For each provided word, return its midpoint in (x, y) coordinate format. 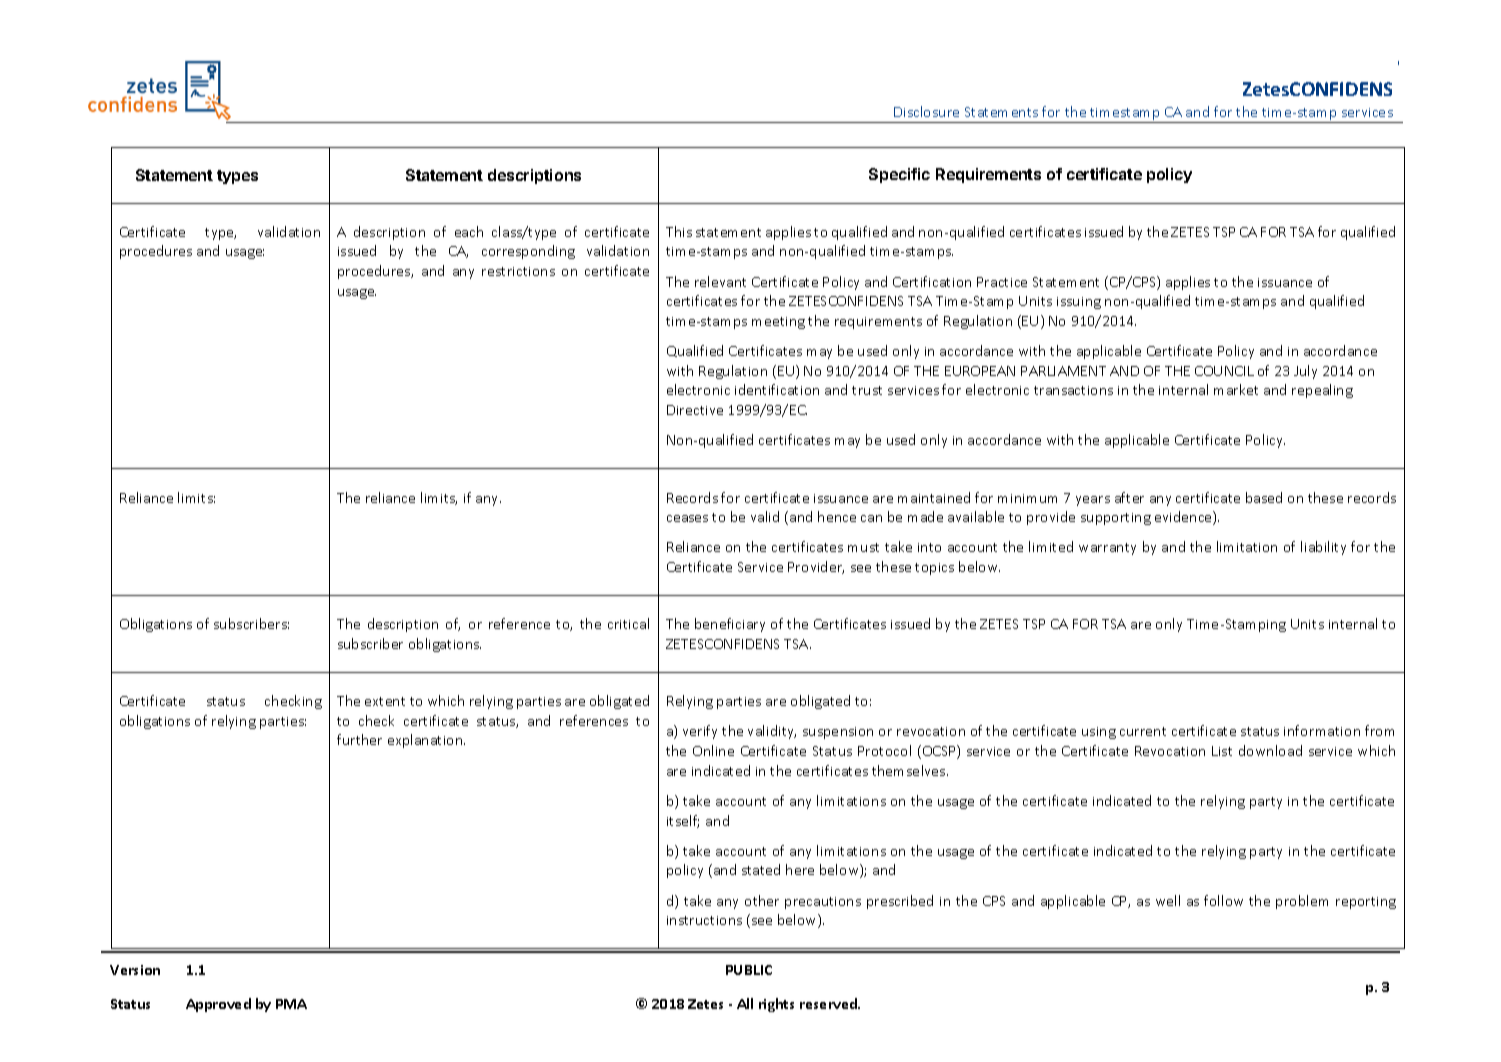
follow (1223, 900)
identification (777, 389)
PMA (291, 1004)
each (469, 231)
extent (385, 701)
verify (700, 732)
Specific (899, 175)
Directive (695, 410)
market (1236, 389)
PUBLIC (749, 970)
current (1143, 731)
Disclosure (926, 111)
